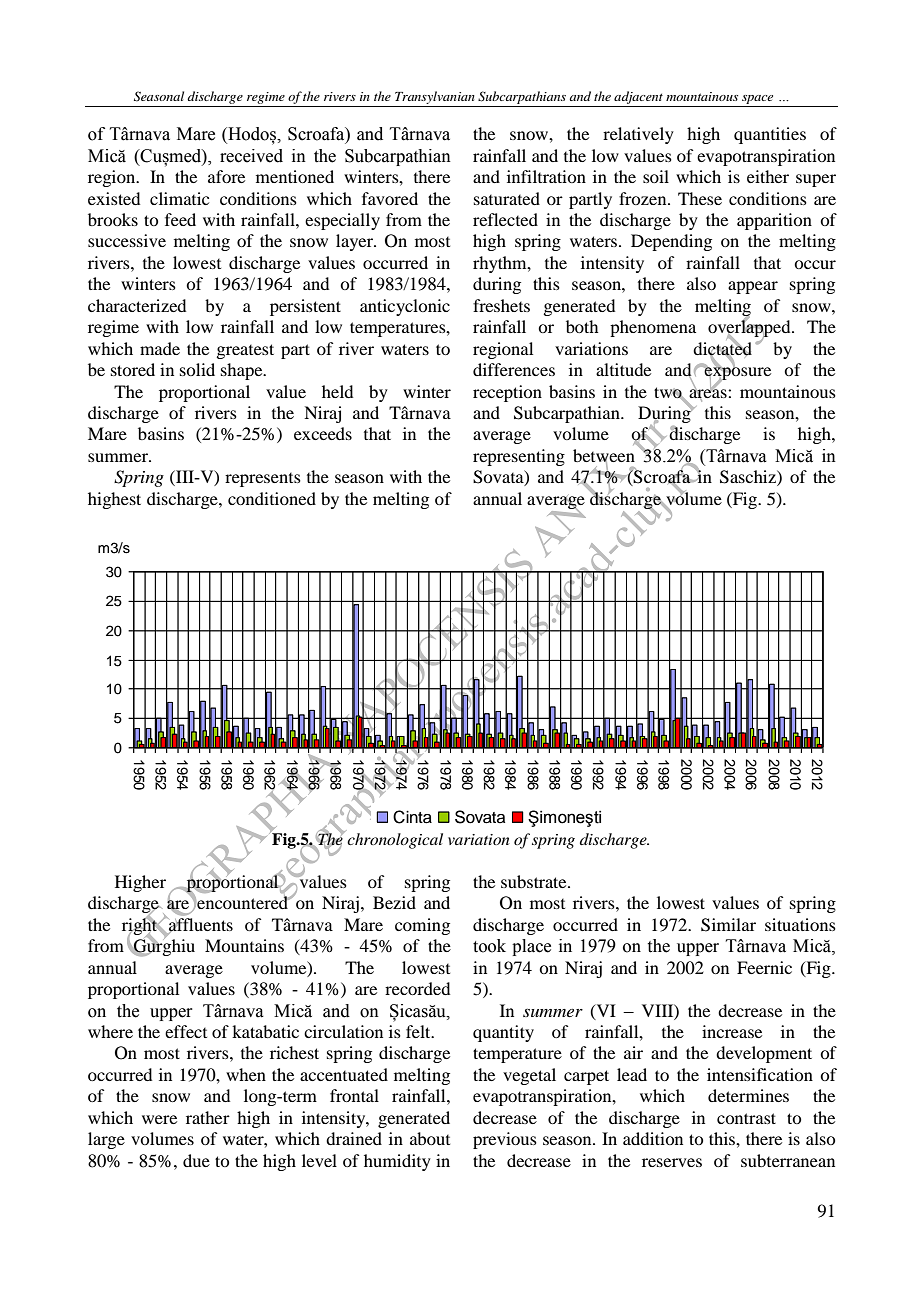  I want to click on Transylvanian, so click(435, 97).
